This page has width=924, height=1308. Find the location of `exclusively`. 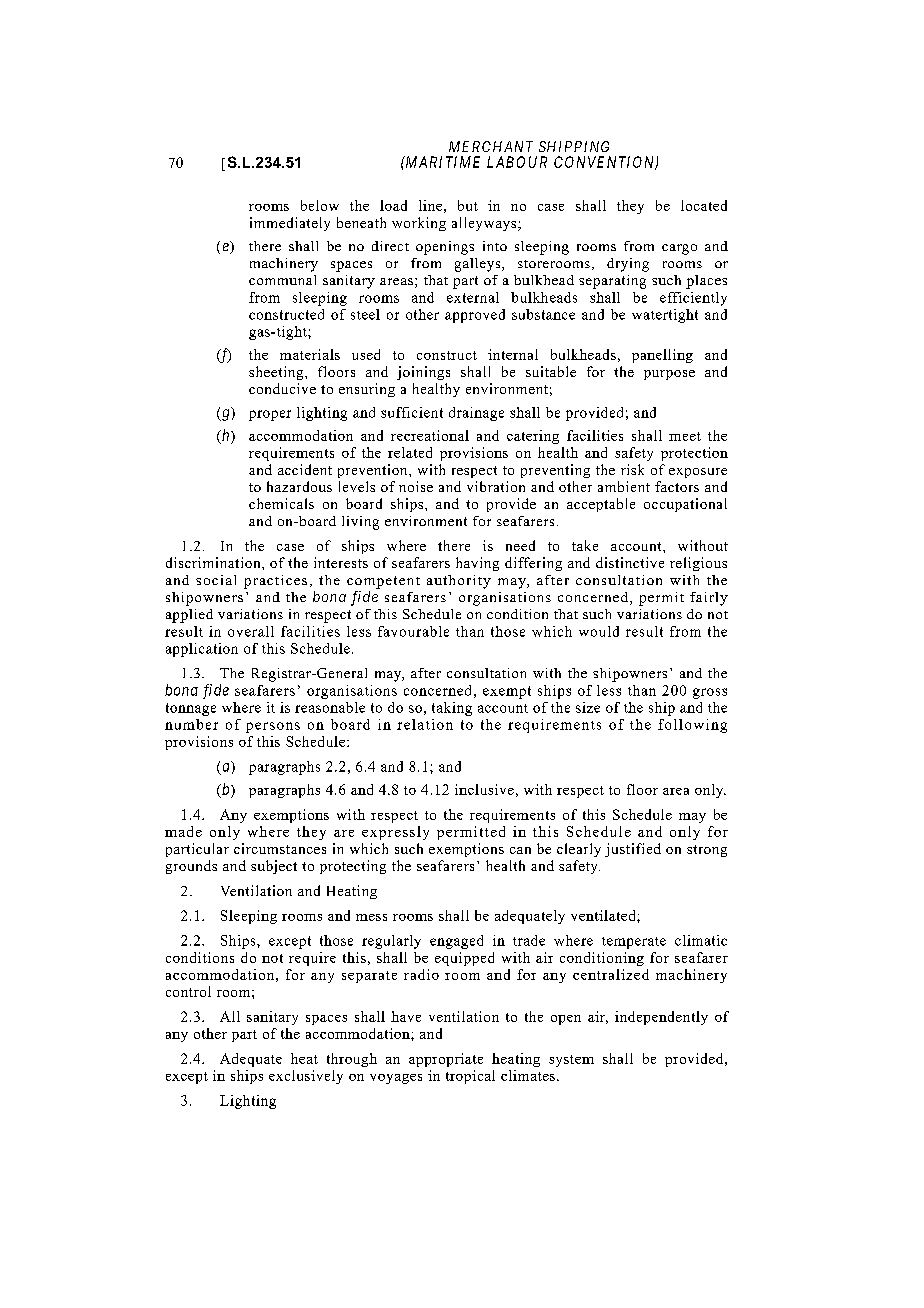

exclusively is located at coordinates (306, 1077).
